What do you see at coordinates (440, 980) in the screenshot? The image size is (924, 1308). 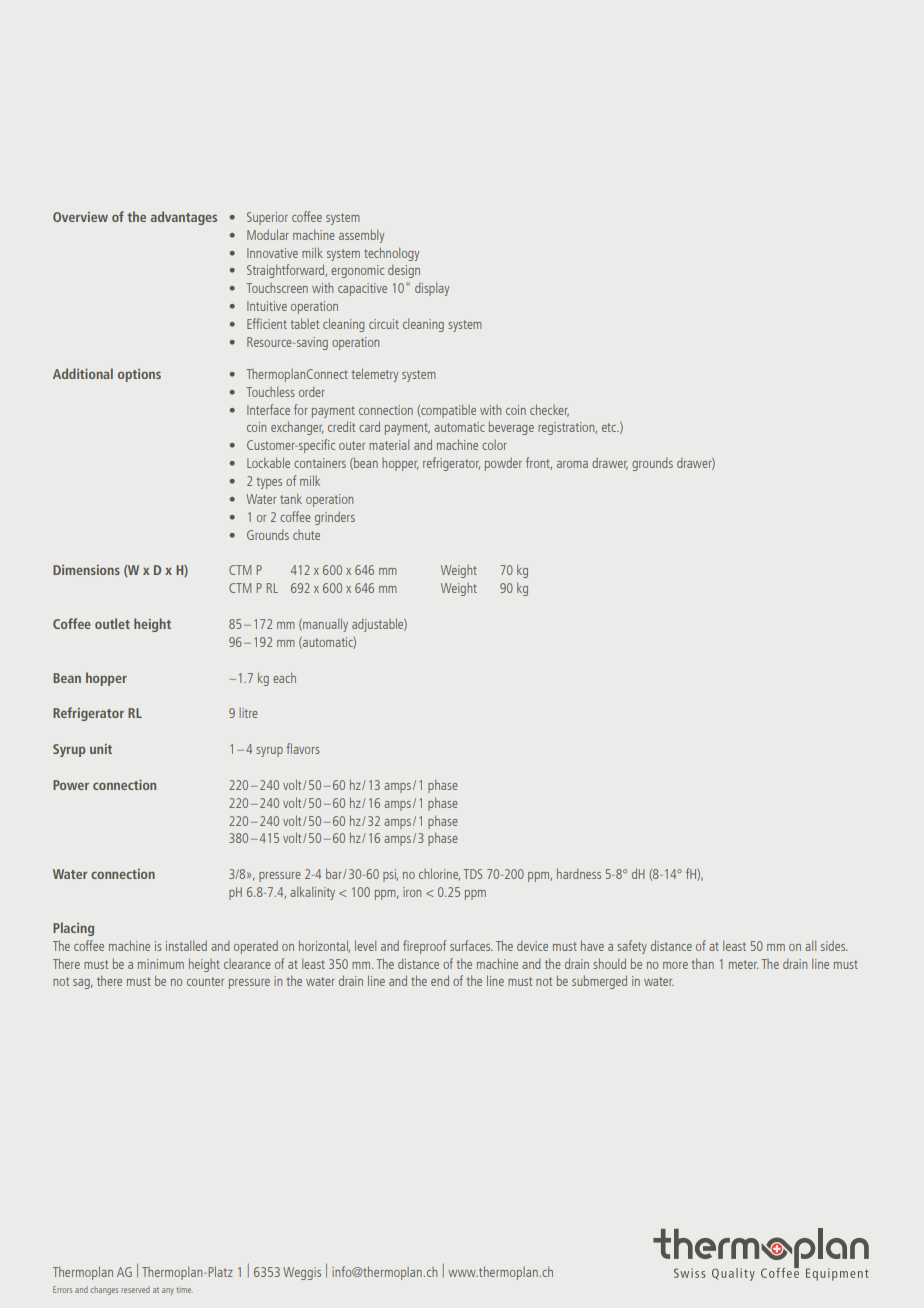 I see `end` at bounding box center [440, 980].
